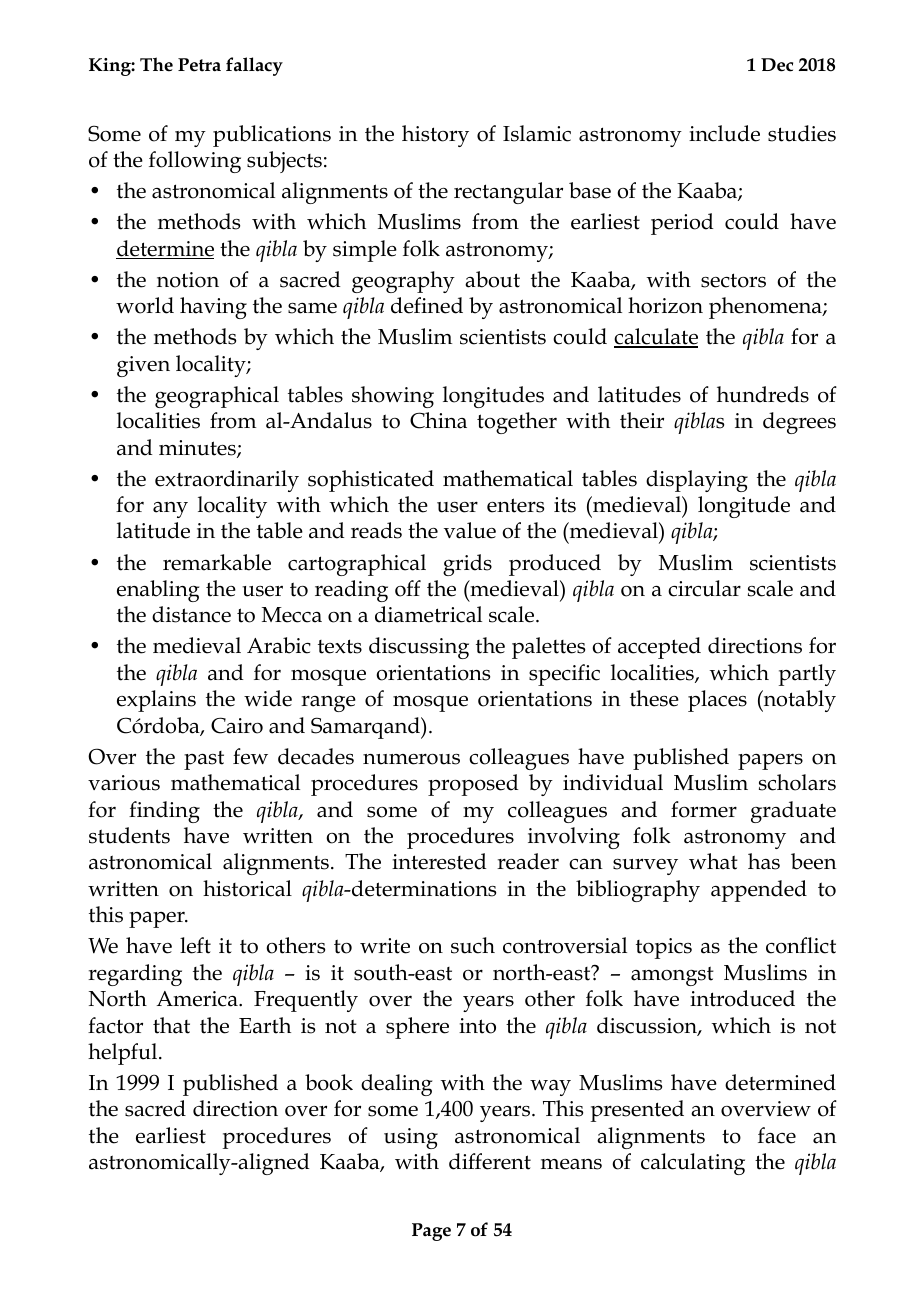  Describe the element at coordinates (124, 1054) in the page. I see `helpful` at that location.
